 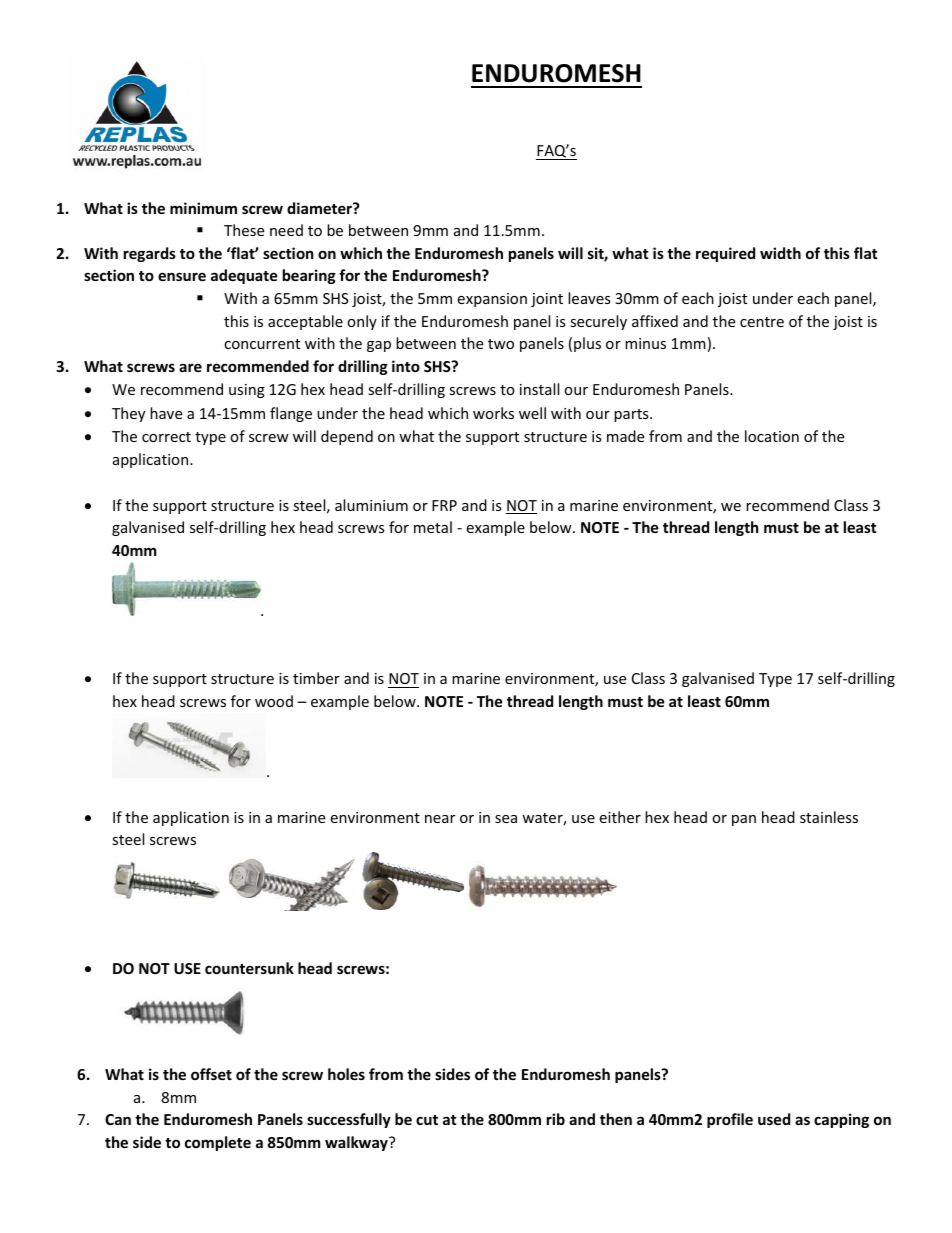 What do you see at coordinates (166, 437) in the screenshot?
I see `correct` at bounding box center [166, 437].
